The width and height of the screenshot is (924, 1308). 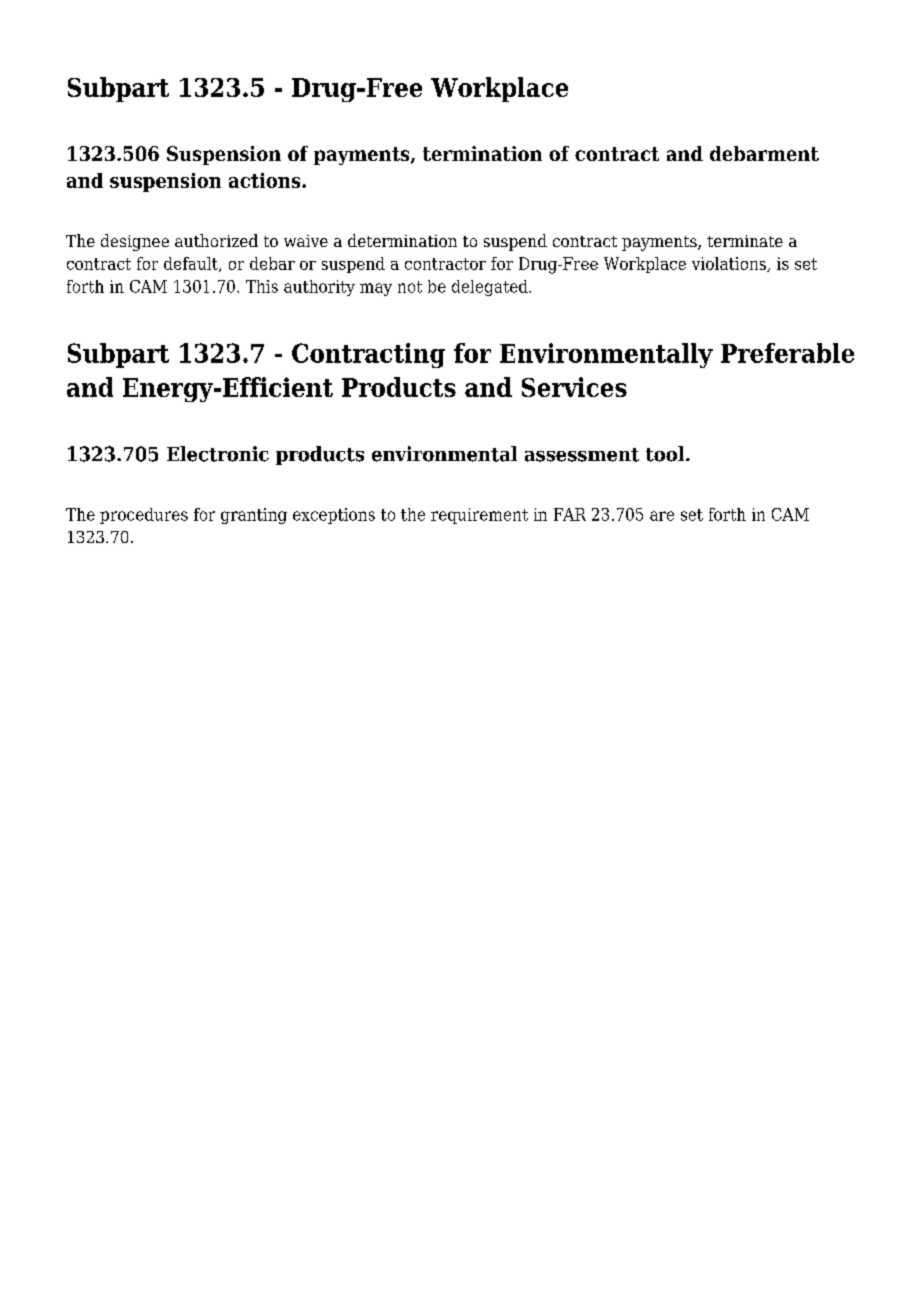 What do you see at coordinates (574, 387) in the screenshot?
I see `Services` at bounding box center [574, 387].
